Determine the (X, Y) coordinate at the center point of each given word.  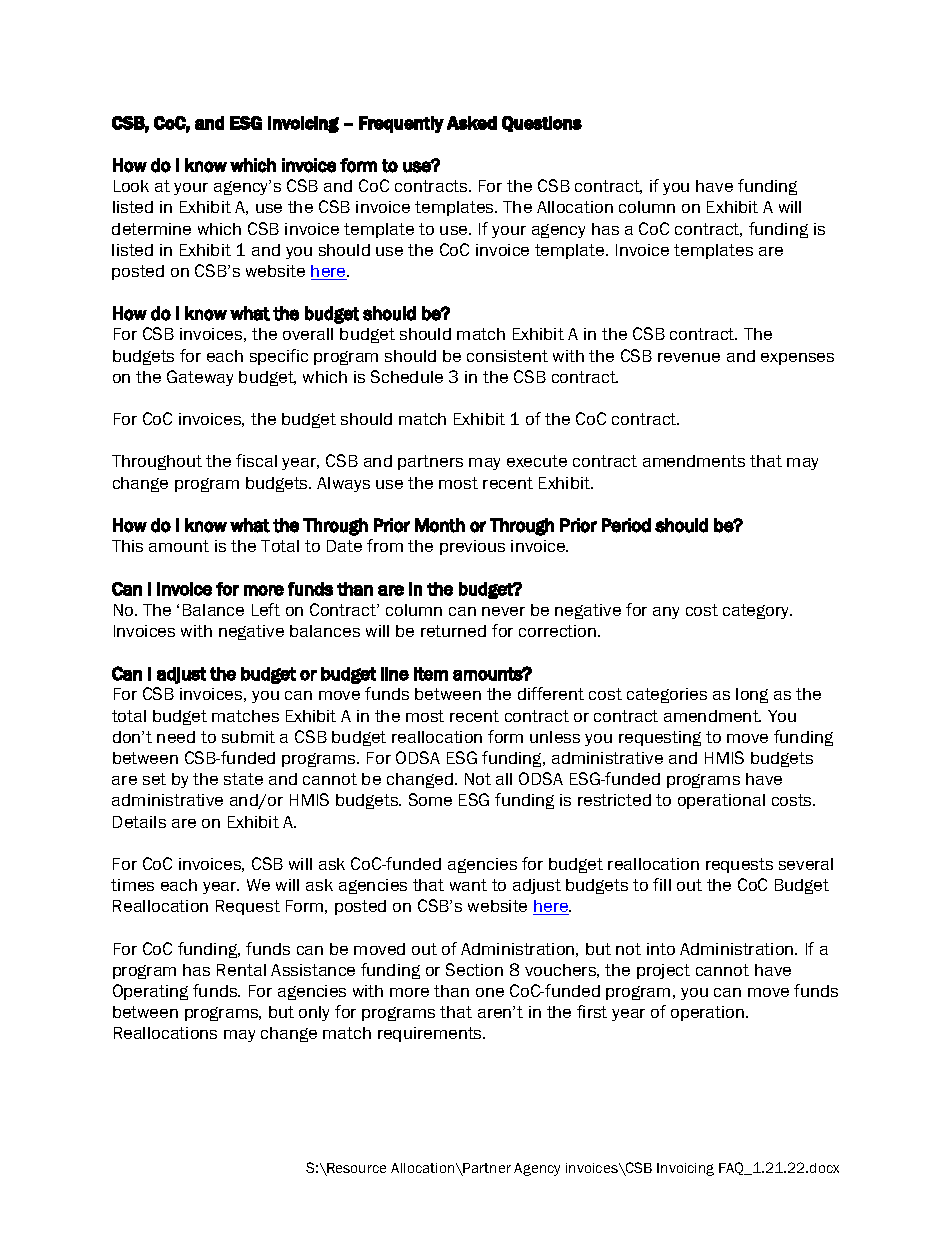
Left (266, 609)
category (757, 611)
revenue (689, 357)
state (243, 779)
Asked (472, 123)
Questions (542, 124)
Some (430, 799)
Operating (150, 992)
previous (472, 547)
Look (131, 186)
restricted (614, 800)
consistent (507, 356)
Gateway (200, 378)
